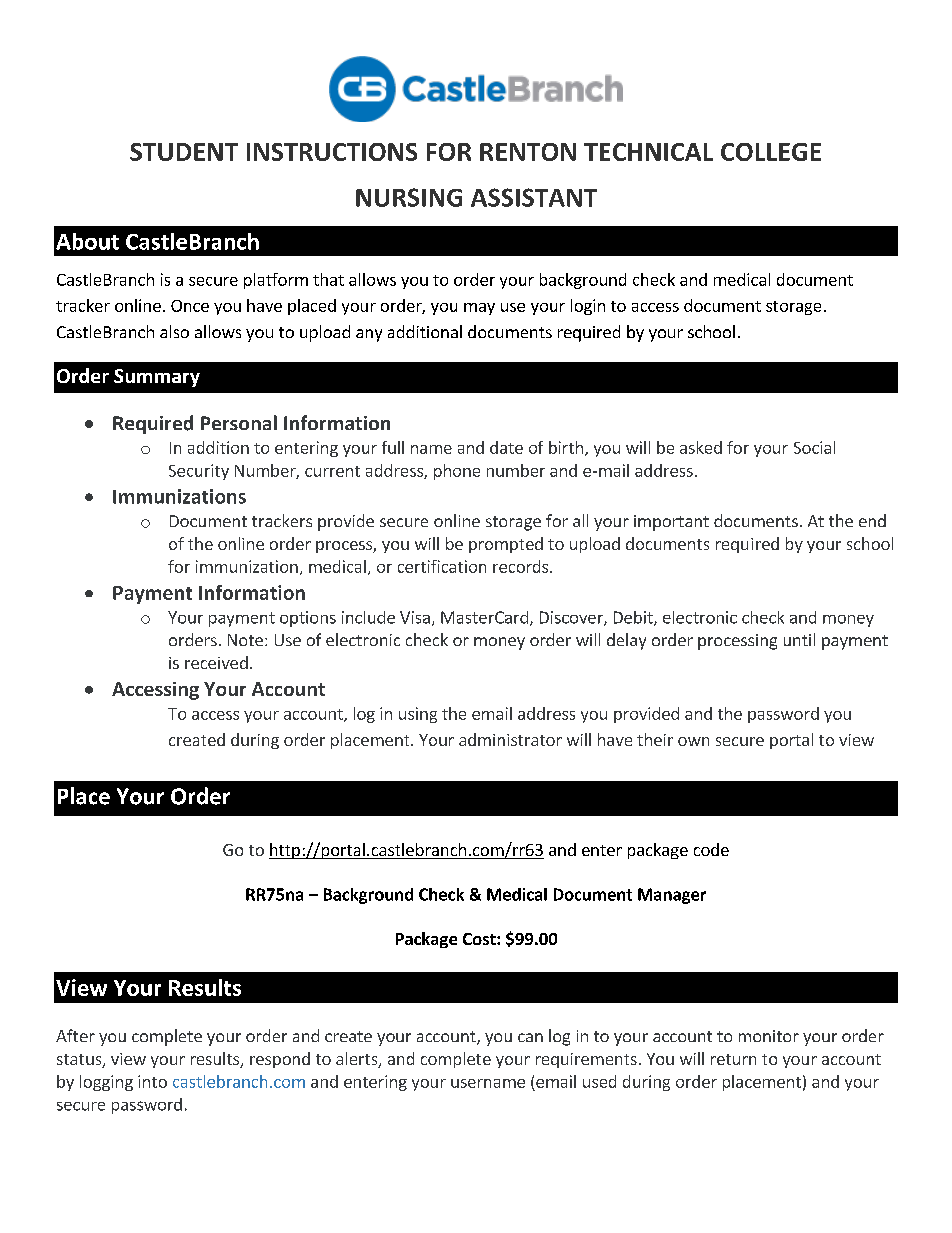 This screenshot has height=1233, width=952. What do you see at coordinates (534, 197) in the screenshot?
I see `ASSISTANT` at bounding box center [534, 197].
